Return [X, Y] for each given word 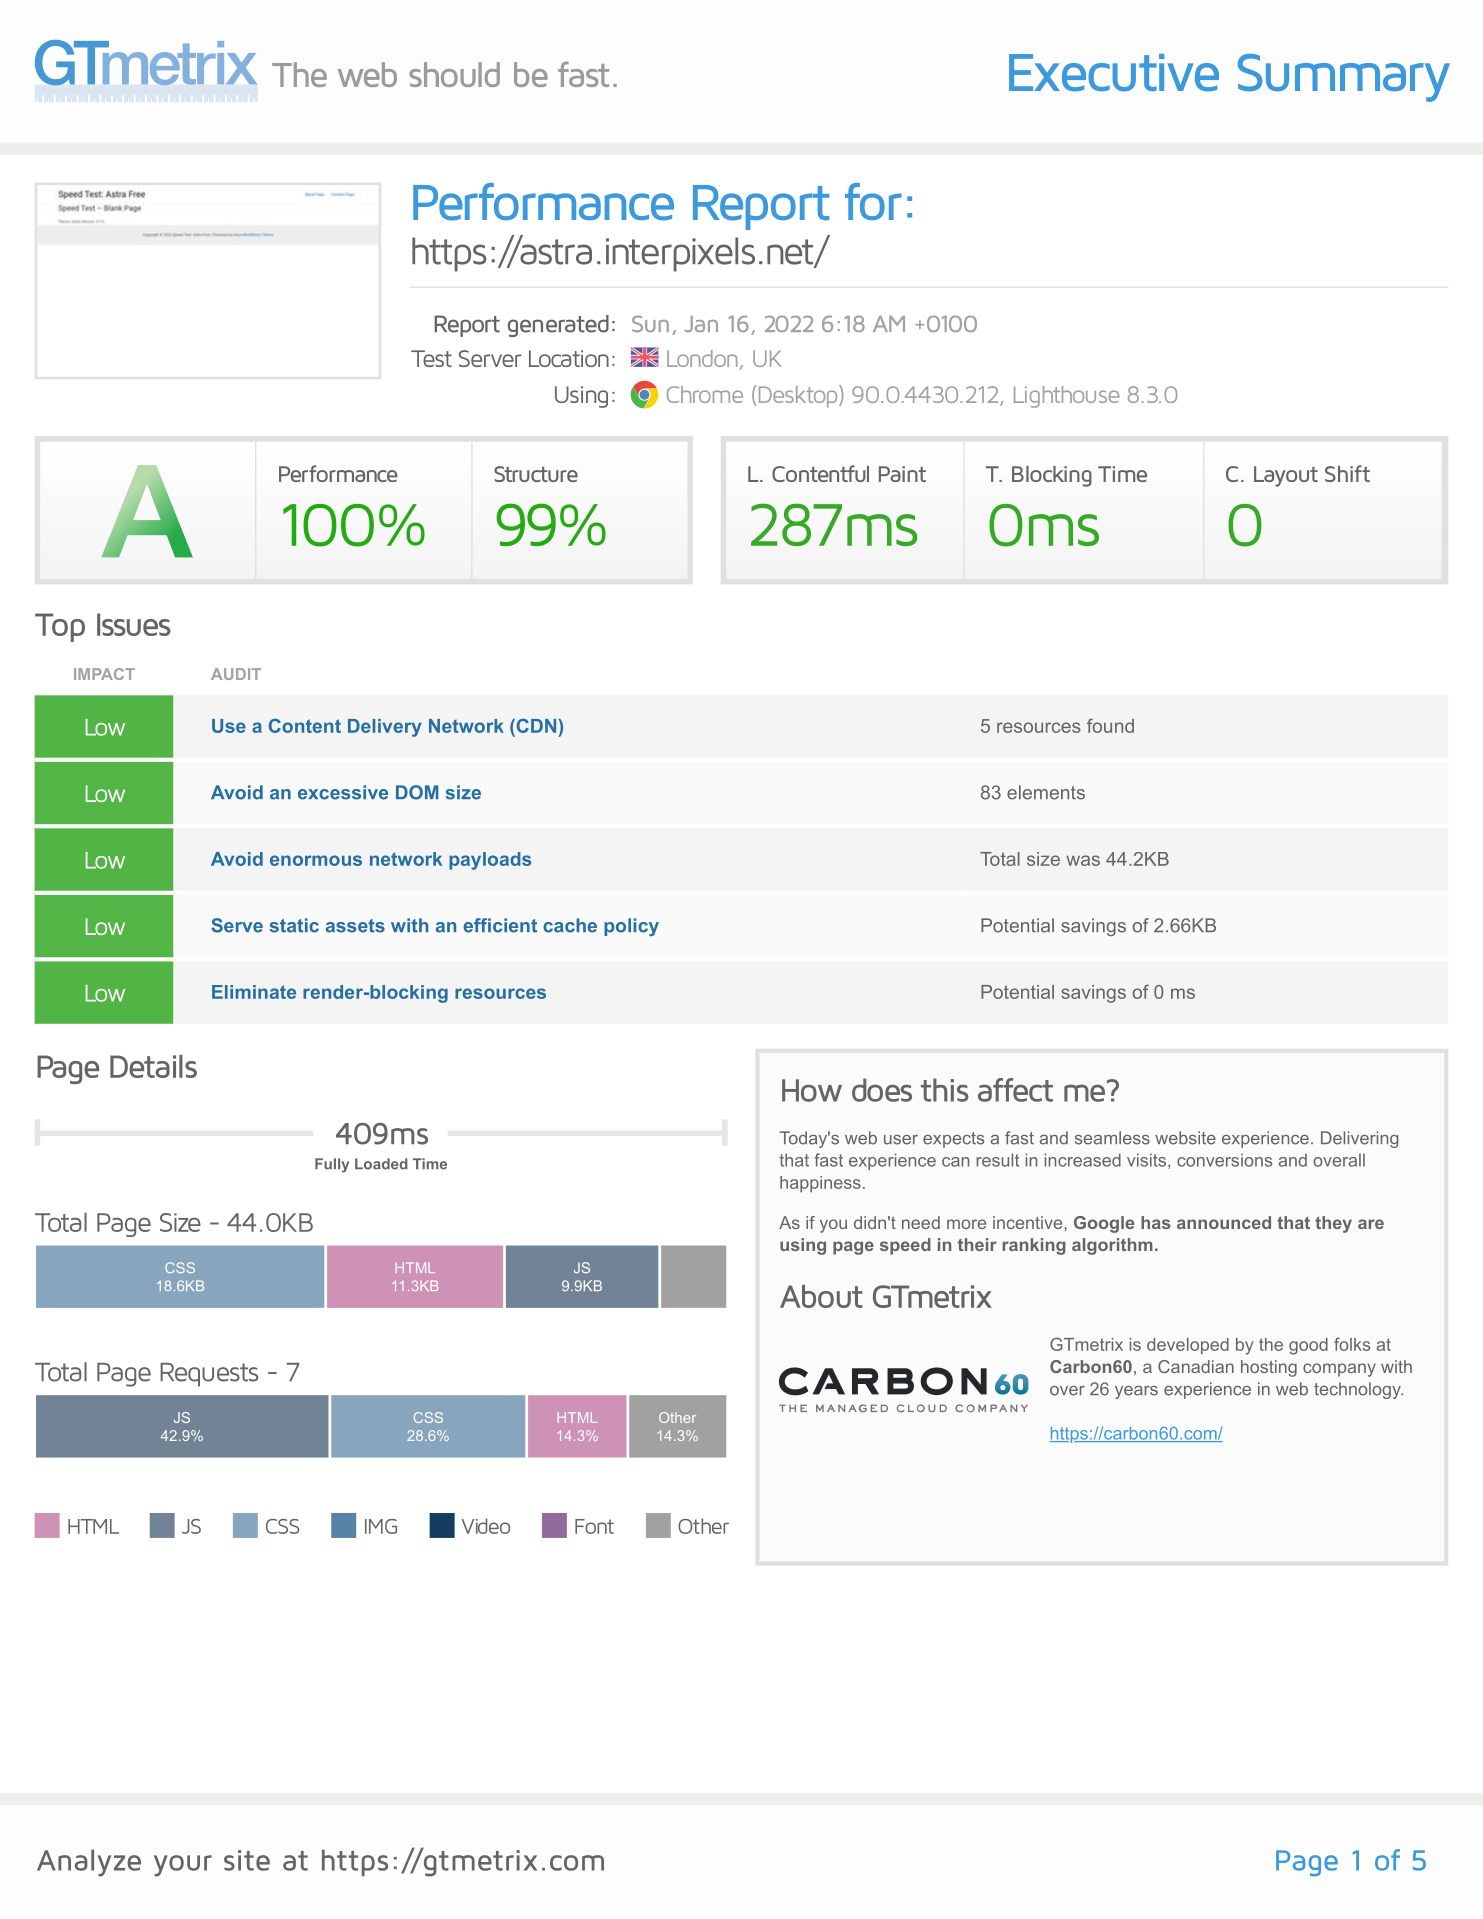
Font [594, 1526]
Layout [1286, 476]
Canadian [1196, 1366]
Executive [1114, 73]
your [183, 1866]
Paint [902, 474]
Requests [209, 1375]
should [454, 74]
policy [631, 927]
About [821, 1296]
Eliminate [254, 992]
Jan [701, 324]
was [1083, 860]
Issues [134, 624]
